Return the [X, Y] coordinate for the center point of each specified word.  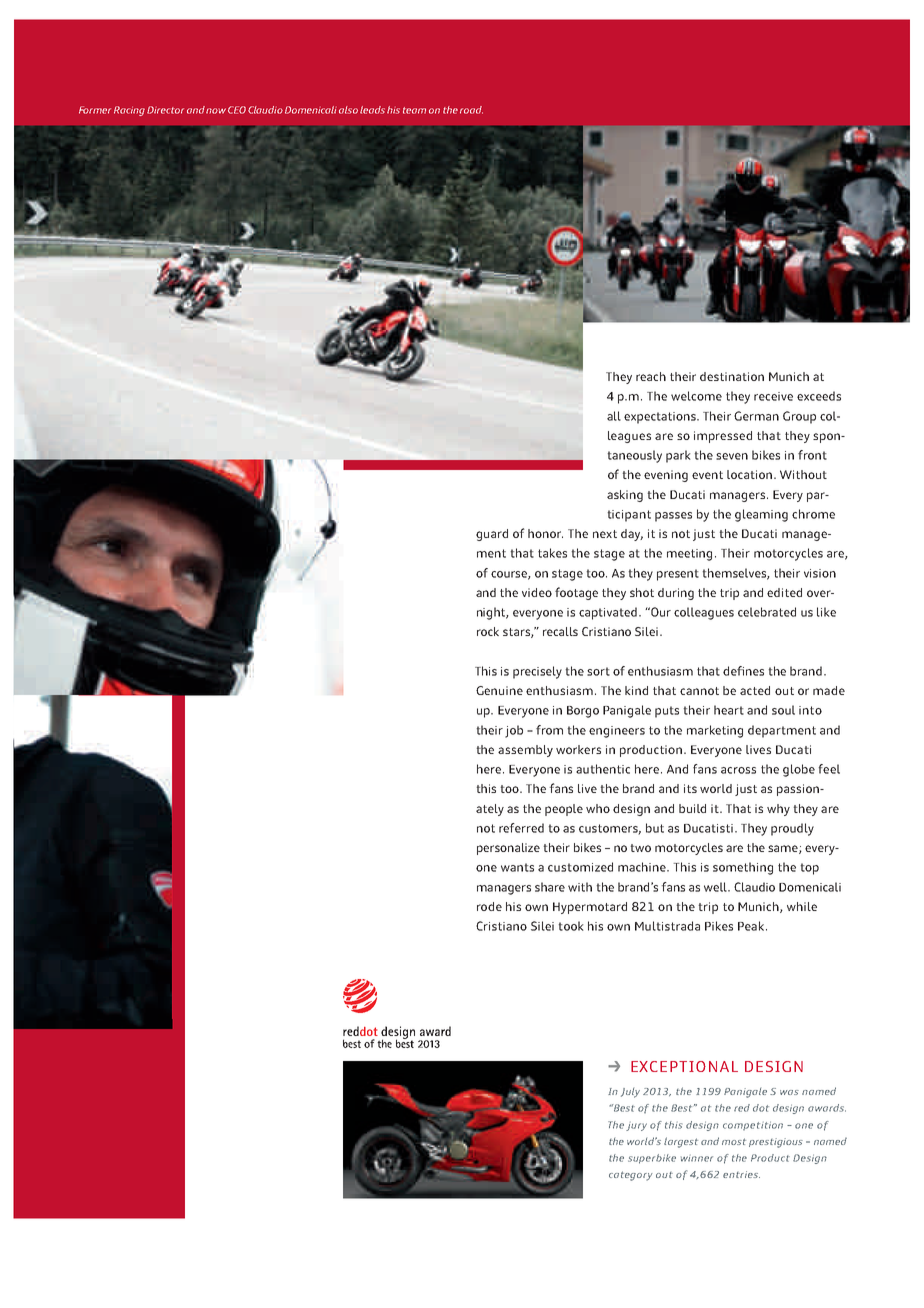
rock [488, 631]
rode [489, 906]
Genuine [499, 690]
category [631, 1176]
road [471, 110]
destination [732, 376]
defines [743, 671]
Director [165, 110]
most [734, 1141]
